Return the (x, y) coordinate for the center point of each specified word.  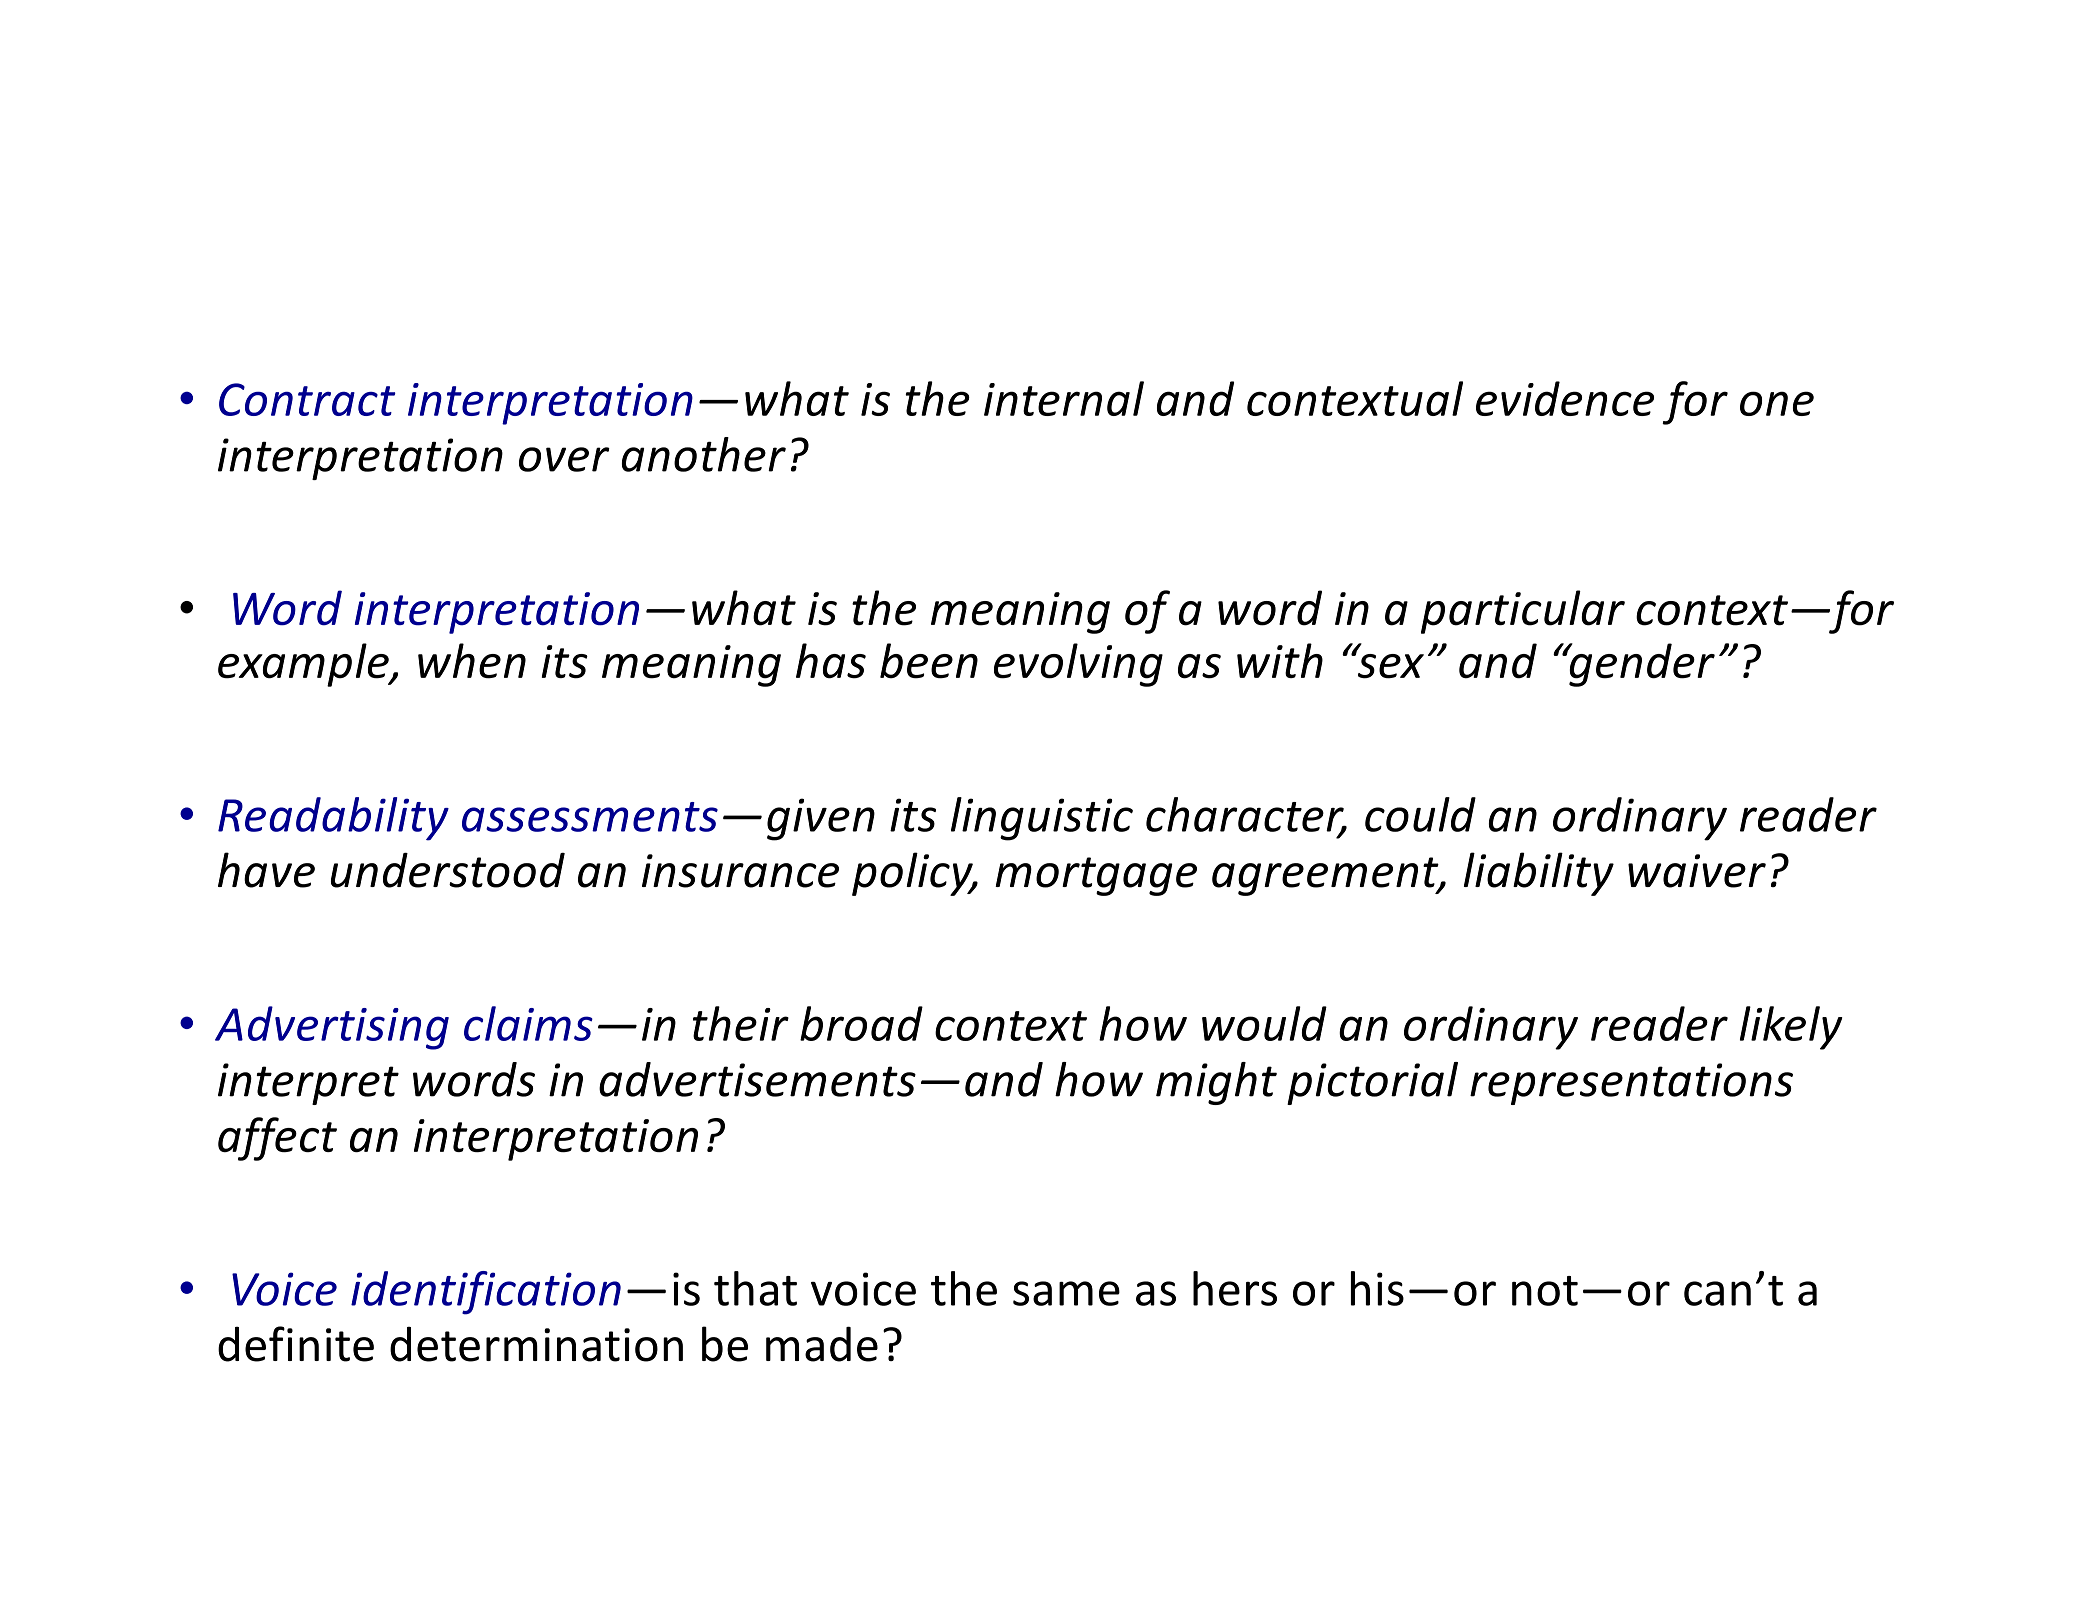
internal (1064, 398)
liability (1539, 874)
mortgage (1096, 876)
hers (1235, 1288)
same (1066, 1293)
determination (536, 1344)
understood (448, 870)
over (564, 459)
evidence (1565, 398)
